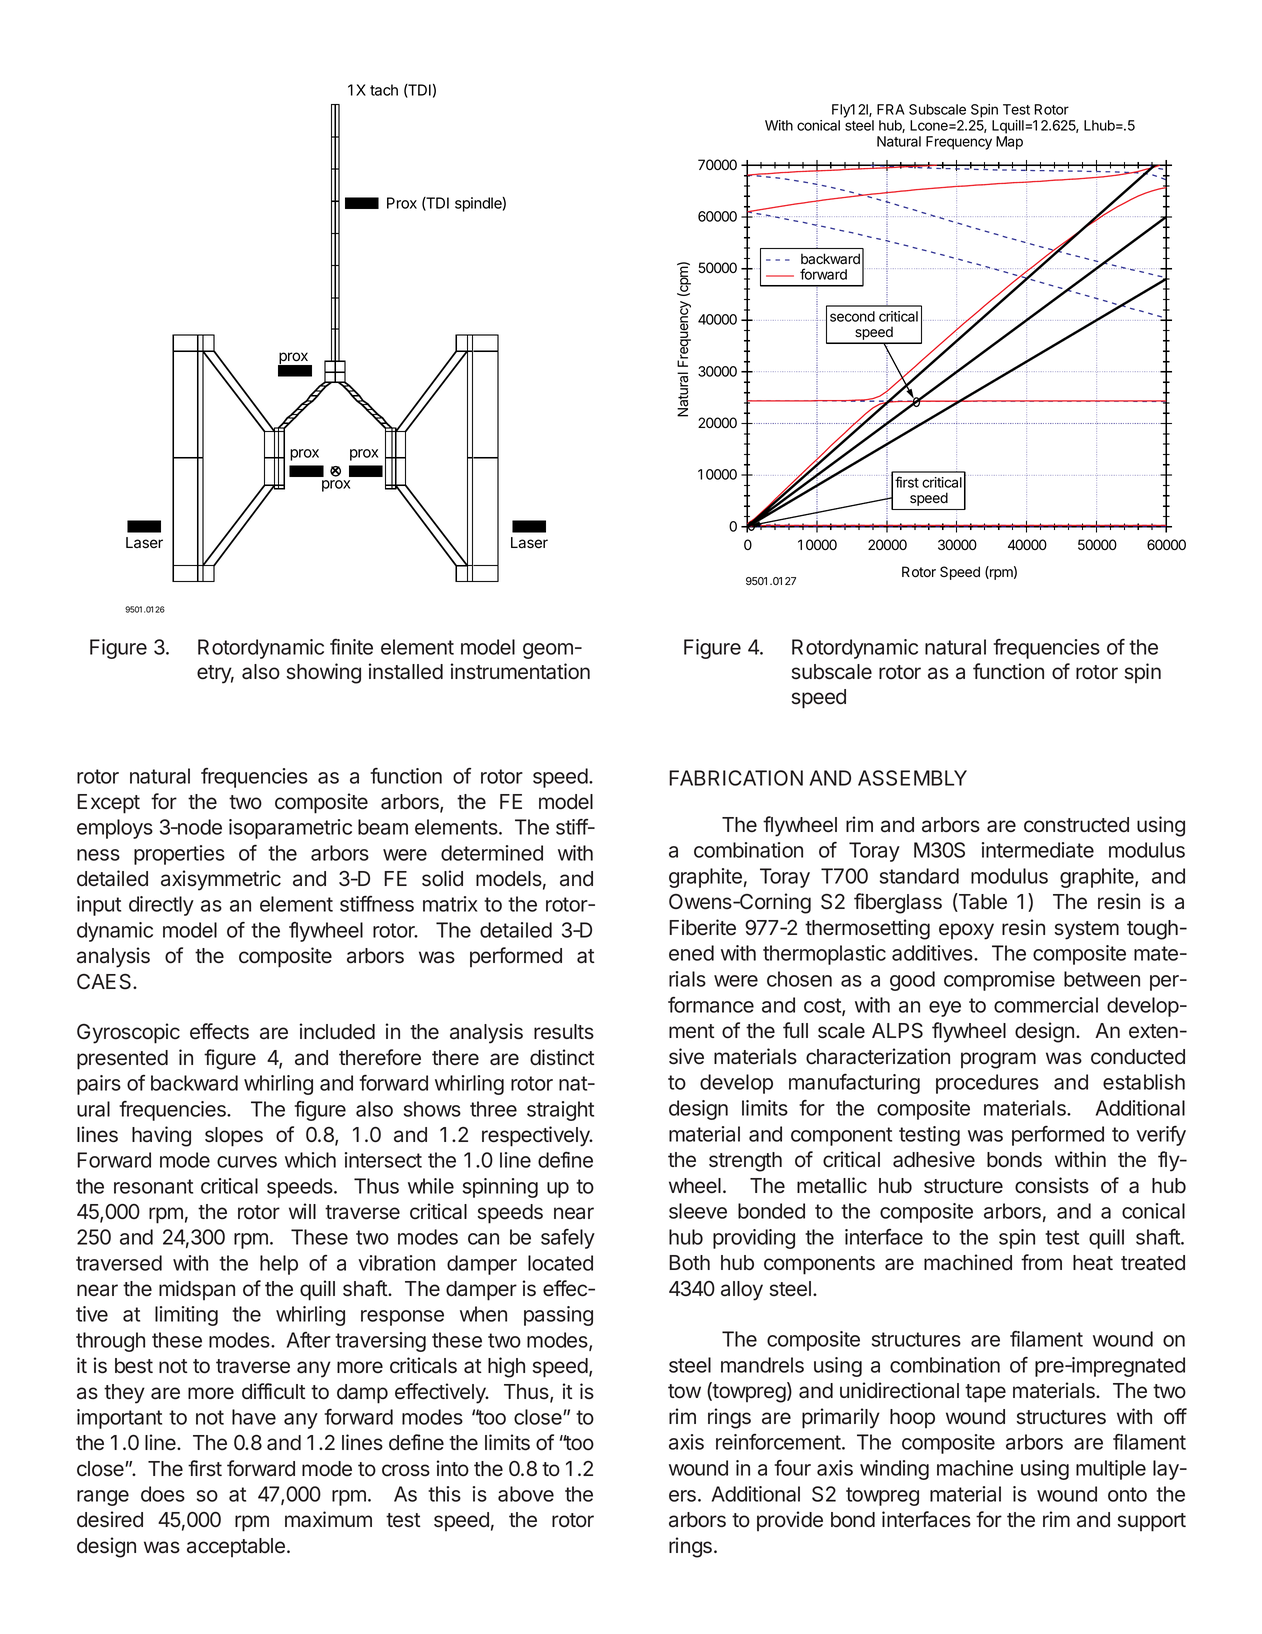 This image has height=1634, width=1262. What do you see at coordinates (384, 90) in the image?
I see `tach` at bounding box center [384, 90].
